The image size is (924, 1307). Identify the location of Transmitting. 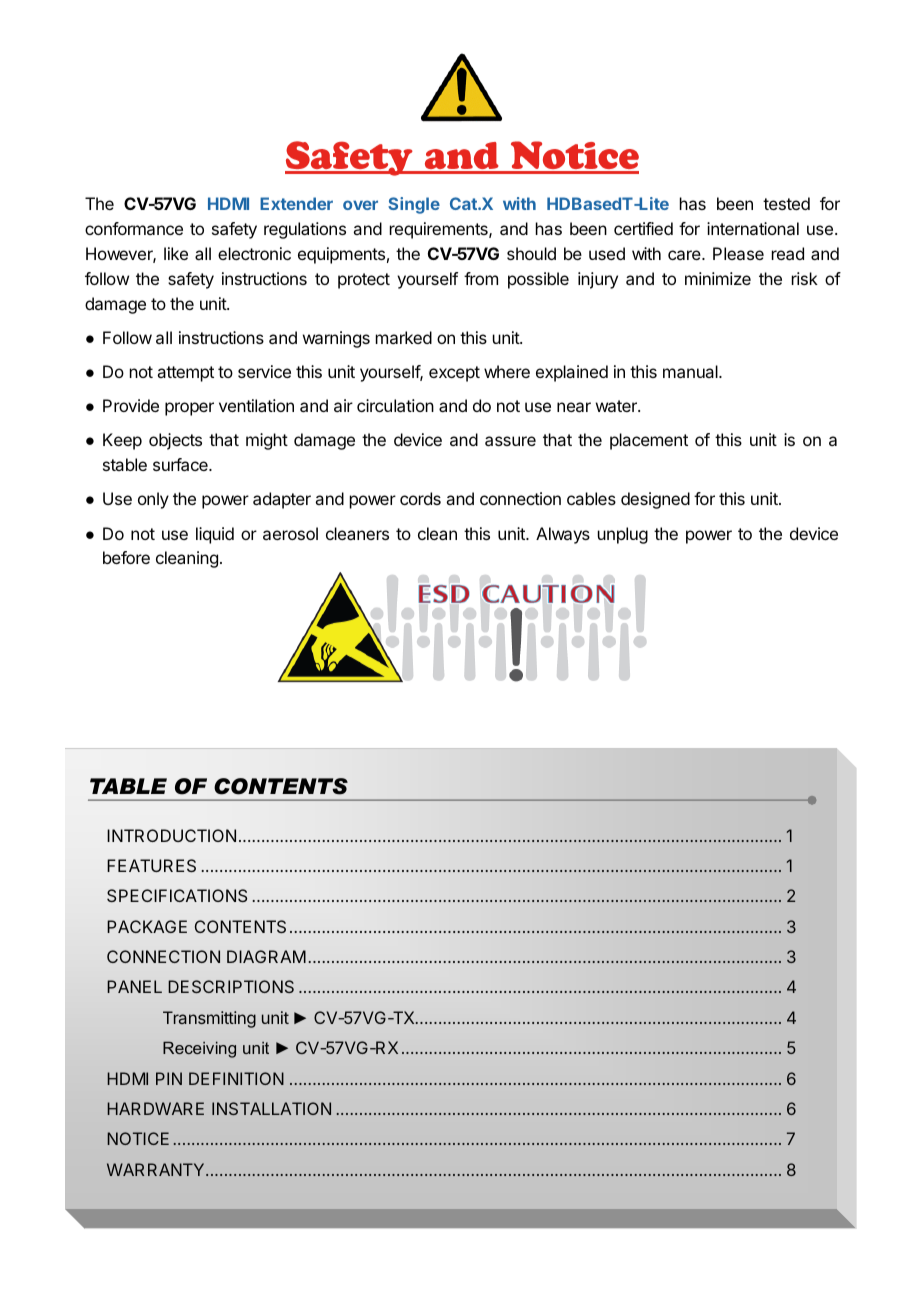
(209, 1019).
